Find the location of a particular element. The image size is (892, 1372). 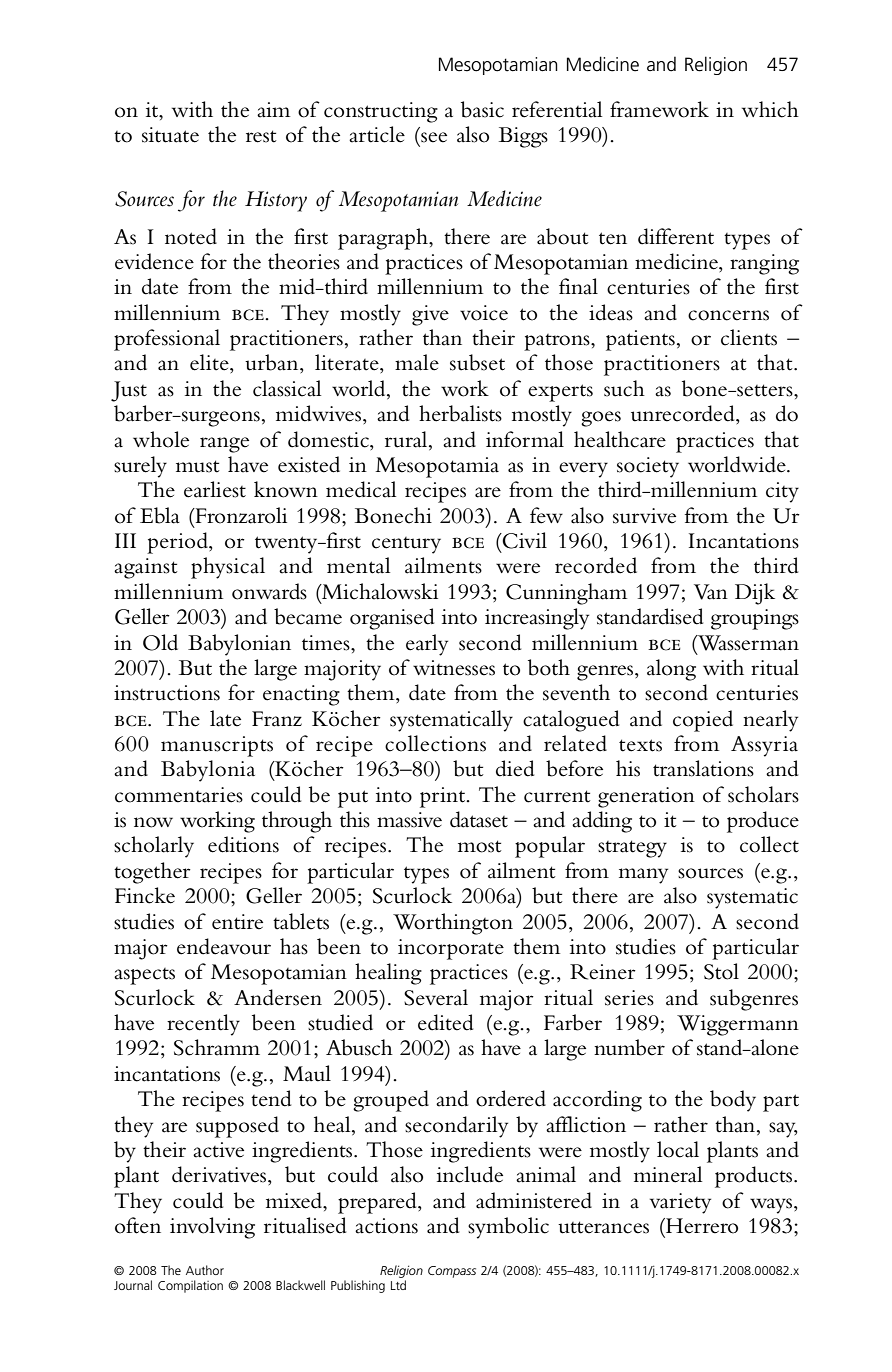

many is located at coordinates (643, 876).
